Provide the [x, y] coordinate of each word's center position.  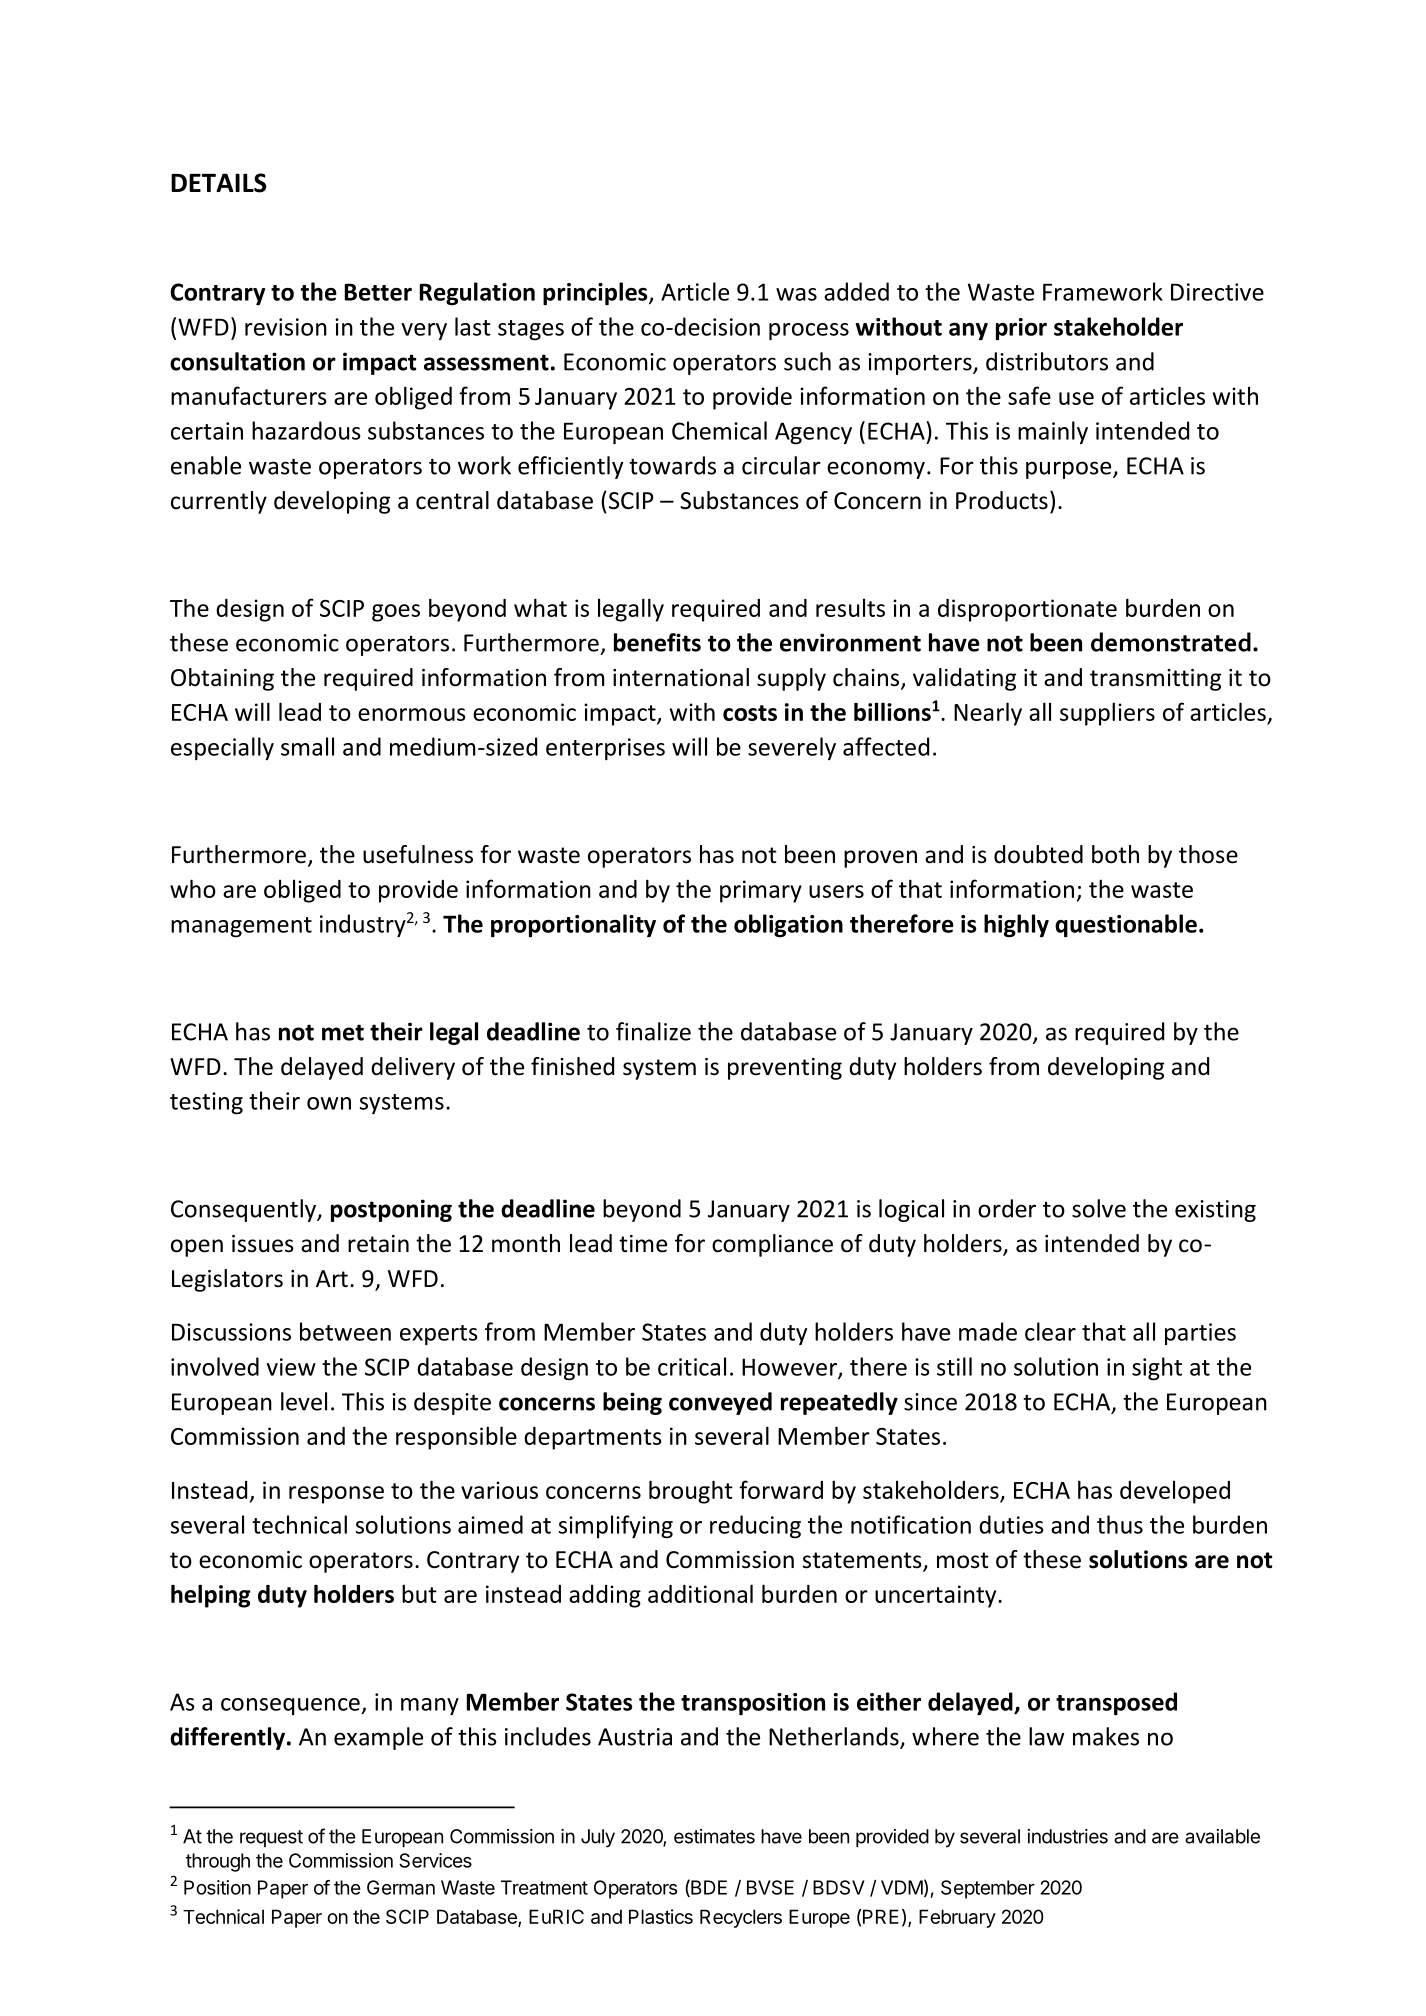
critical [692, 1366]
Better [378, 292]
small [307, 746]
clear [1050, 1331]
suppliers [1107, 714]
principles [596, 293]
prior [1021, 329]
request [271, 1838]
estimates [714, 1836]
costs [750, 713]
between [345, 1331]
